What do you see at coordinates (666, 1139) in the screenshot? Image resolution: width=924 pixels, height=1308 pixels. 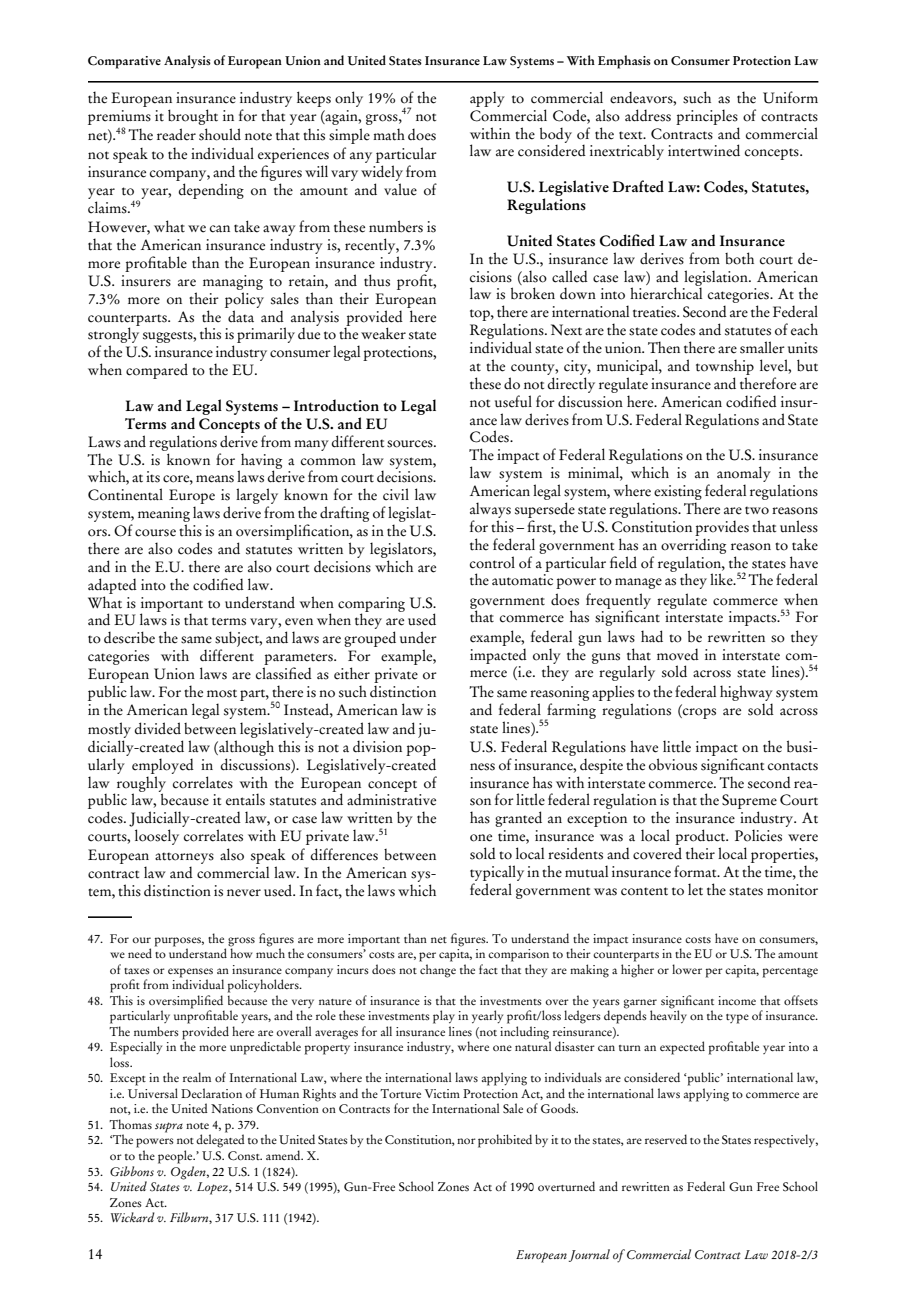 I see `reserved` at bounding box center [666, 1139].
